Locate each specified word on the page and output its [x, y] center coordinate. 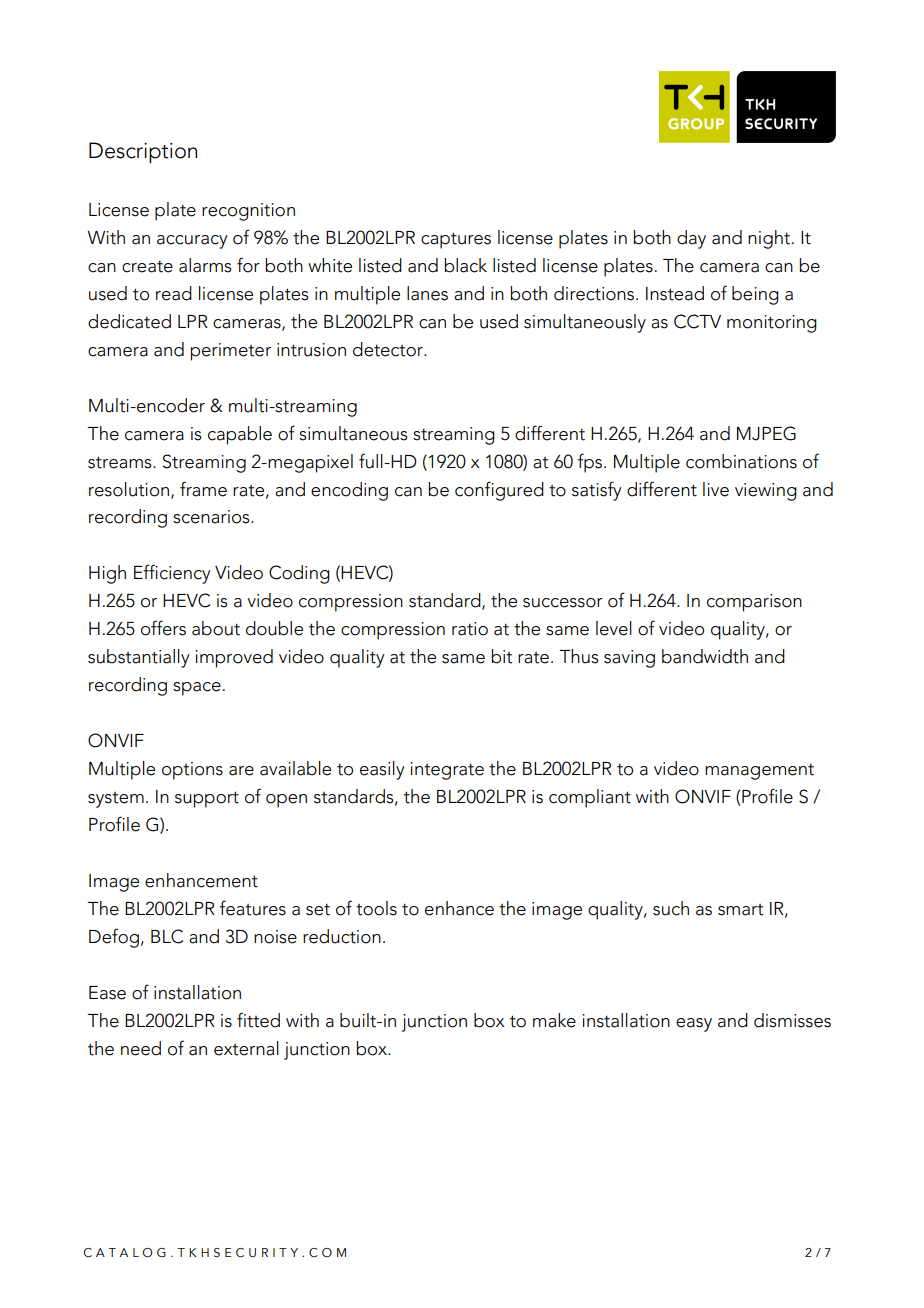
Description [143, 152]
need [141, 1048]
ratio [470, 629]
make [554, 1020]
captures [456, 240]
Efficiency [172, 574]
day [691, 239]
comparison [754, 603]
